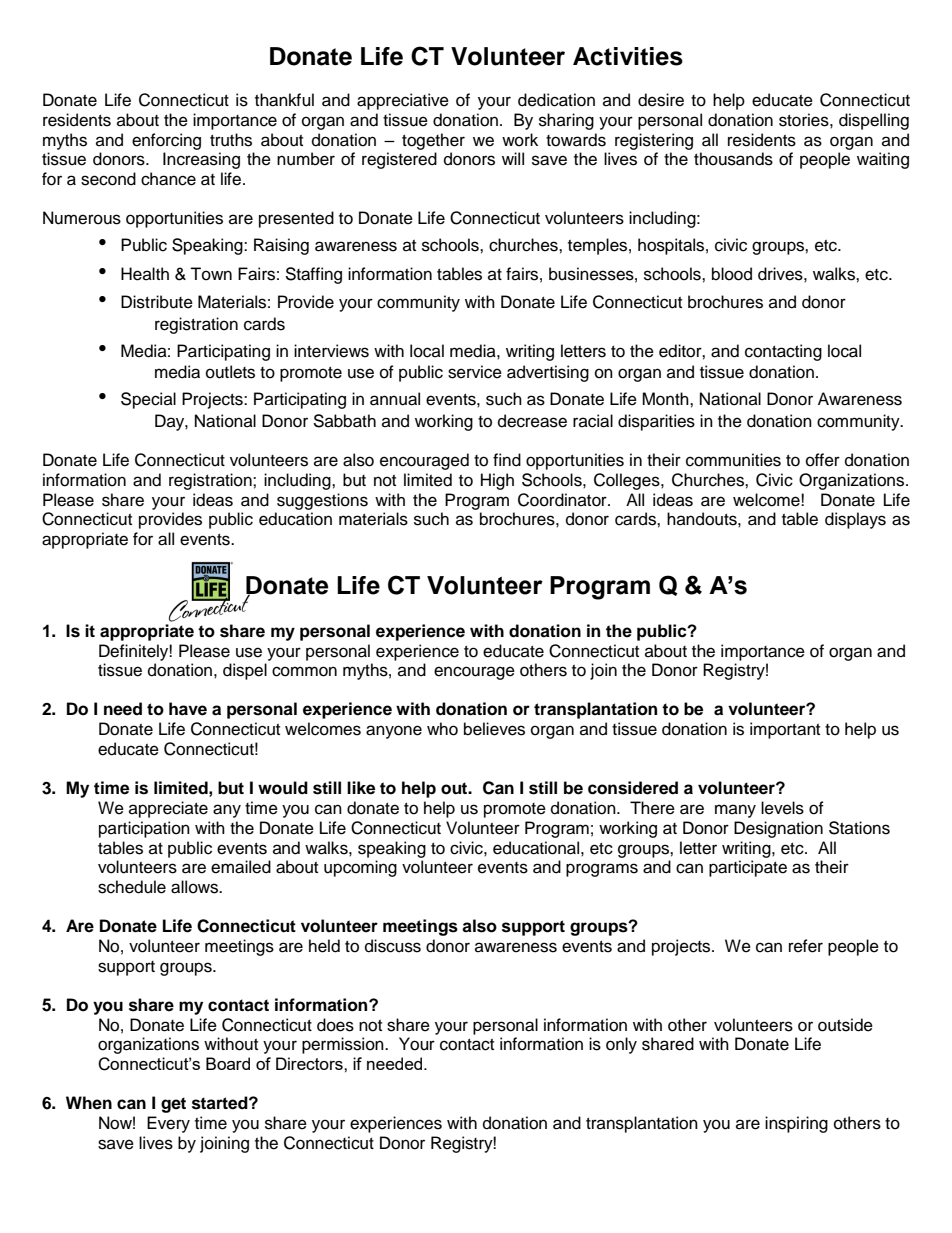 The height and width of the screenshot is (1233, 952). What do you see at coordinates (733, 159) in the screenshot?
I see `thousands` at bounding box center [733, 159].
